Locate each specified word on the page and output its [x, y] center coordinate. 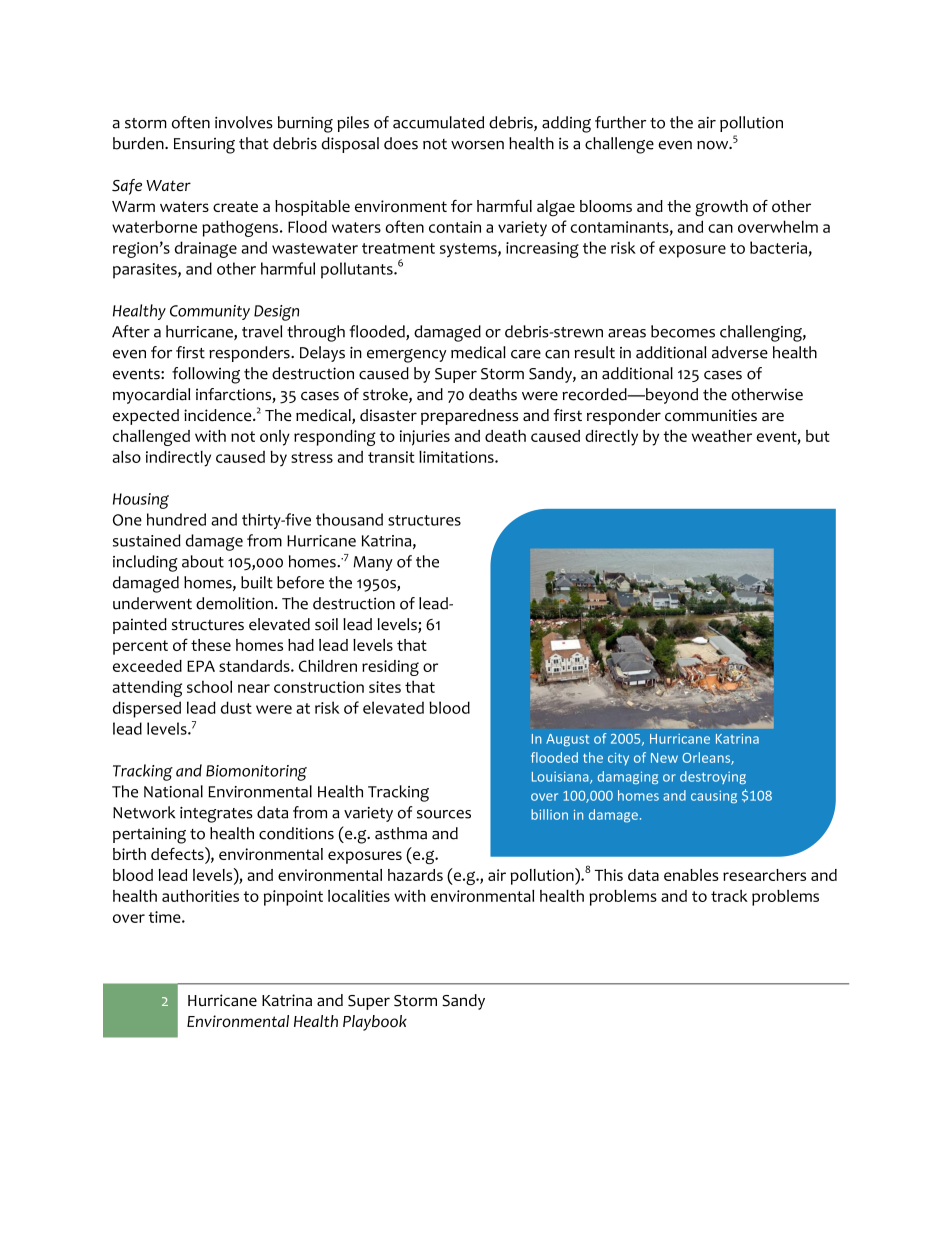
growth [721, 208]
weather [722, 436]
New [664, 758]
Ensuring [204, 146]
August [567, 740]
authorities [200, 896]
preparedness [469, 417]
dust [236, 707]
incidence [219, 415]
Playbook [375, 1023]
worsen [477, 145]
